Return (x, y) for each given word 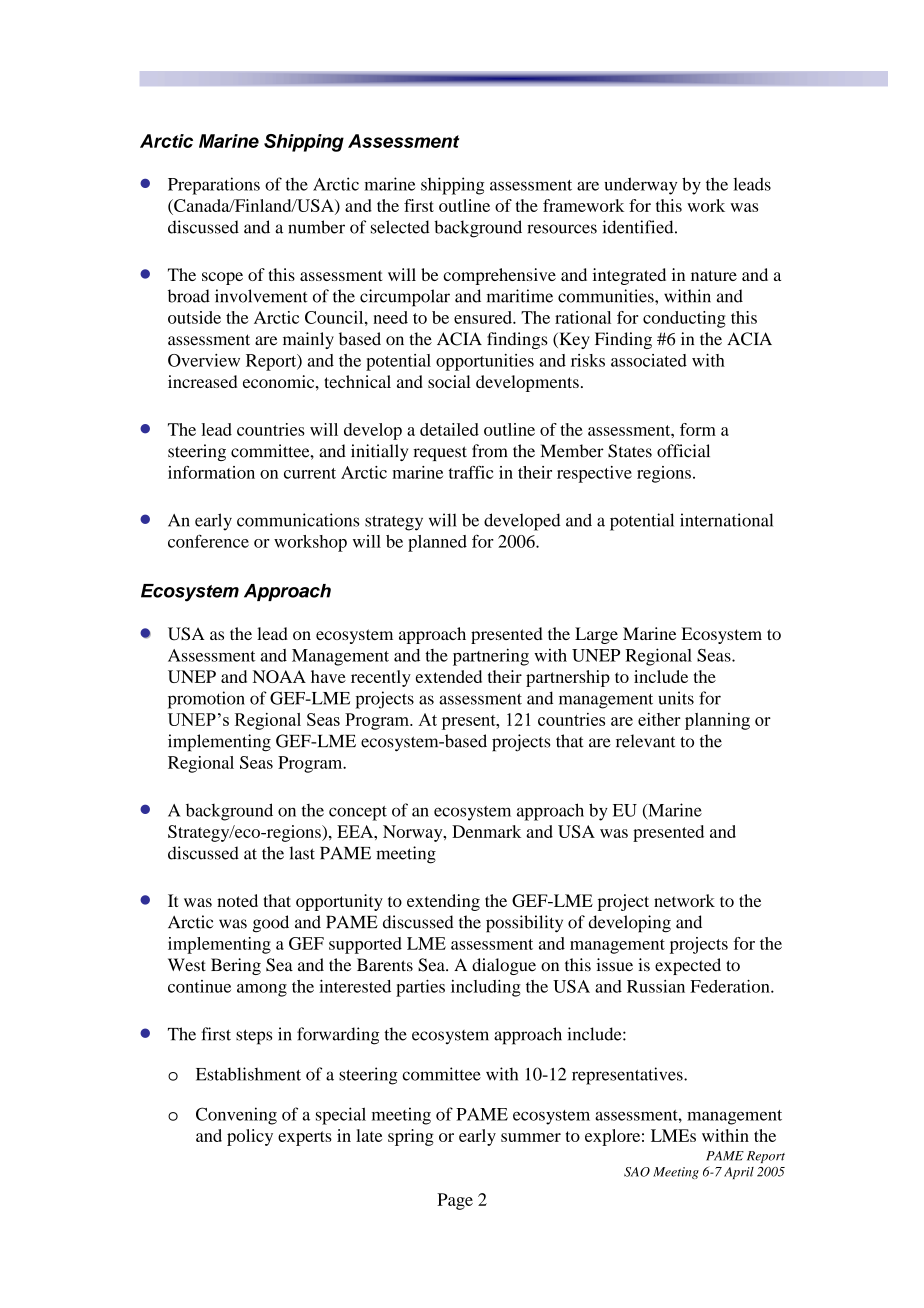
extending (443, 902)
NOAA (279, 676)
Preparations (214, 186)
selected (400, 227)
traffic (471, 472)
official (683, 451)
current (310, 473)
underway (640, 186)
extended (449, 676)
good (271, 924)
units (676, 698)
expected (688, 966)
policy (250, 1137)
